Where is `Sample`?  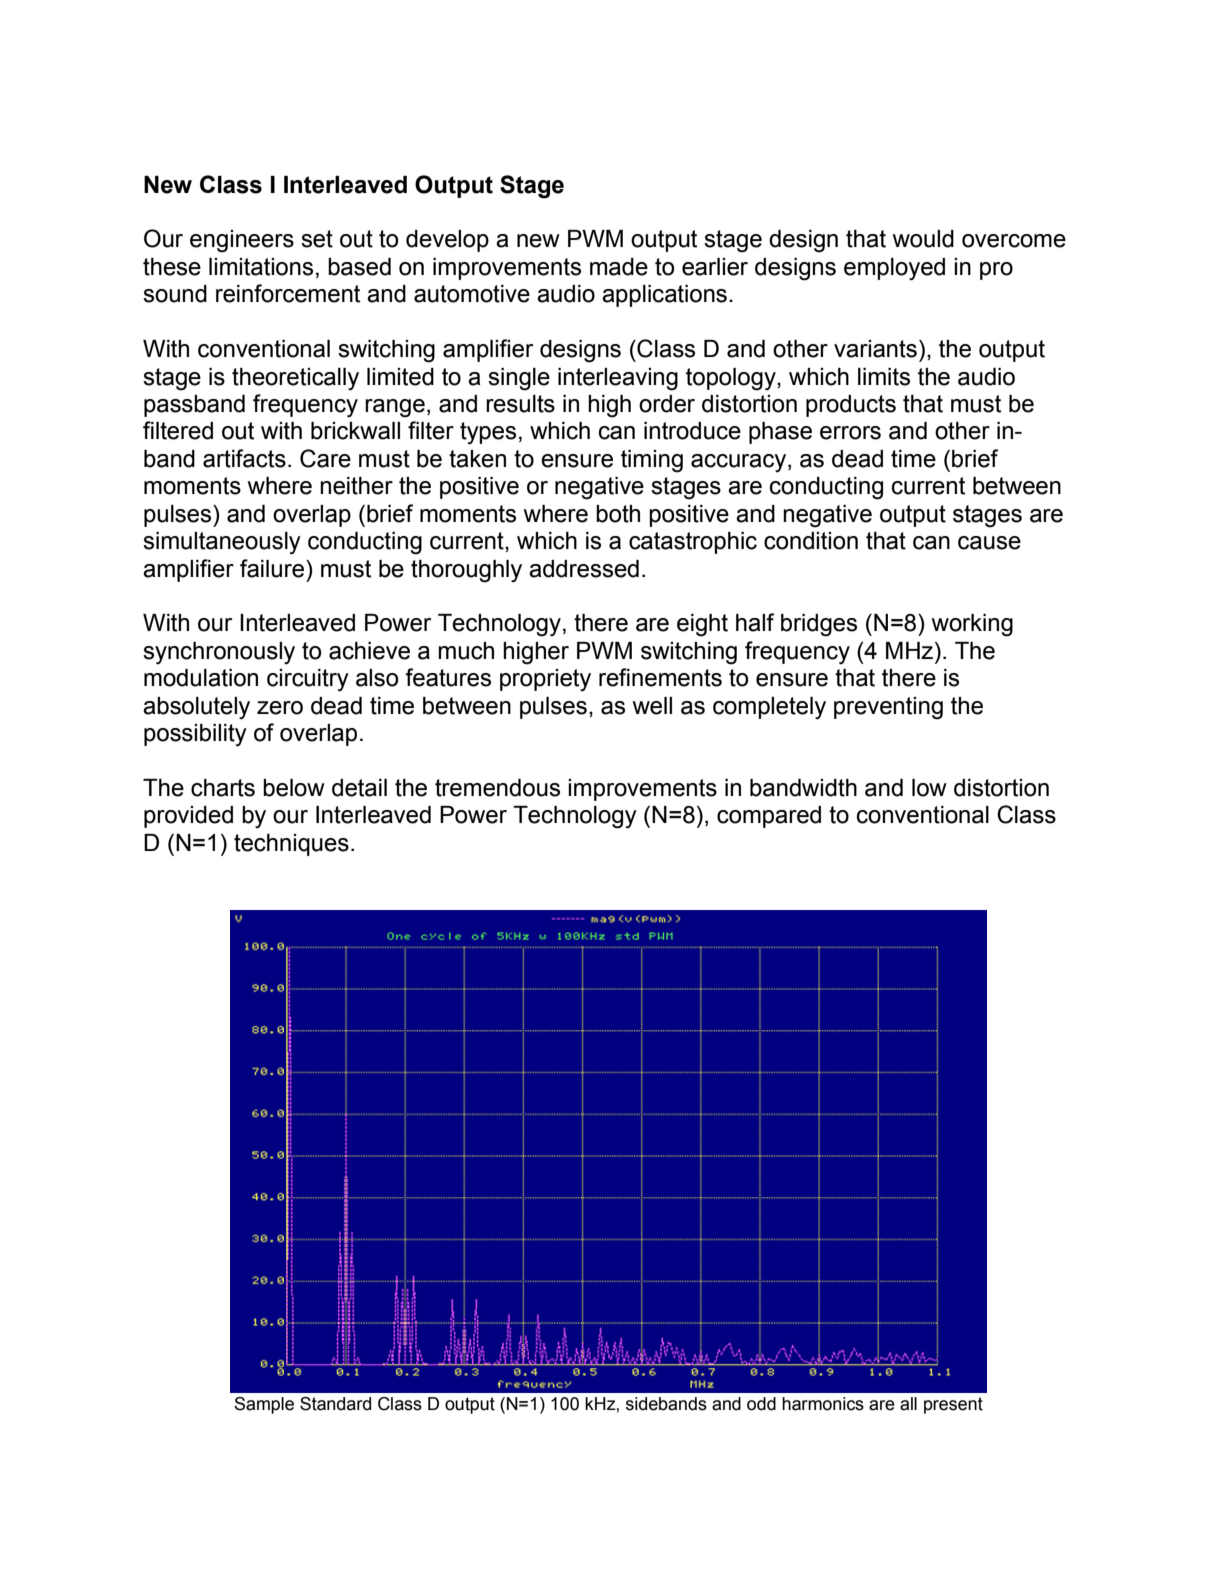 Sample is located at coordinates (264, 1405).
